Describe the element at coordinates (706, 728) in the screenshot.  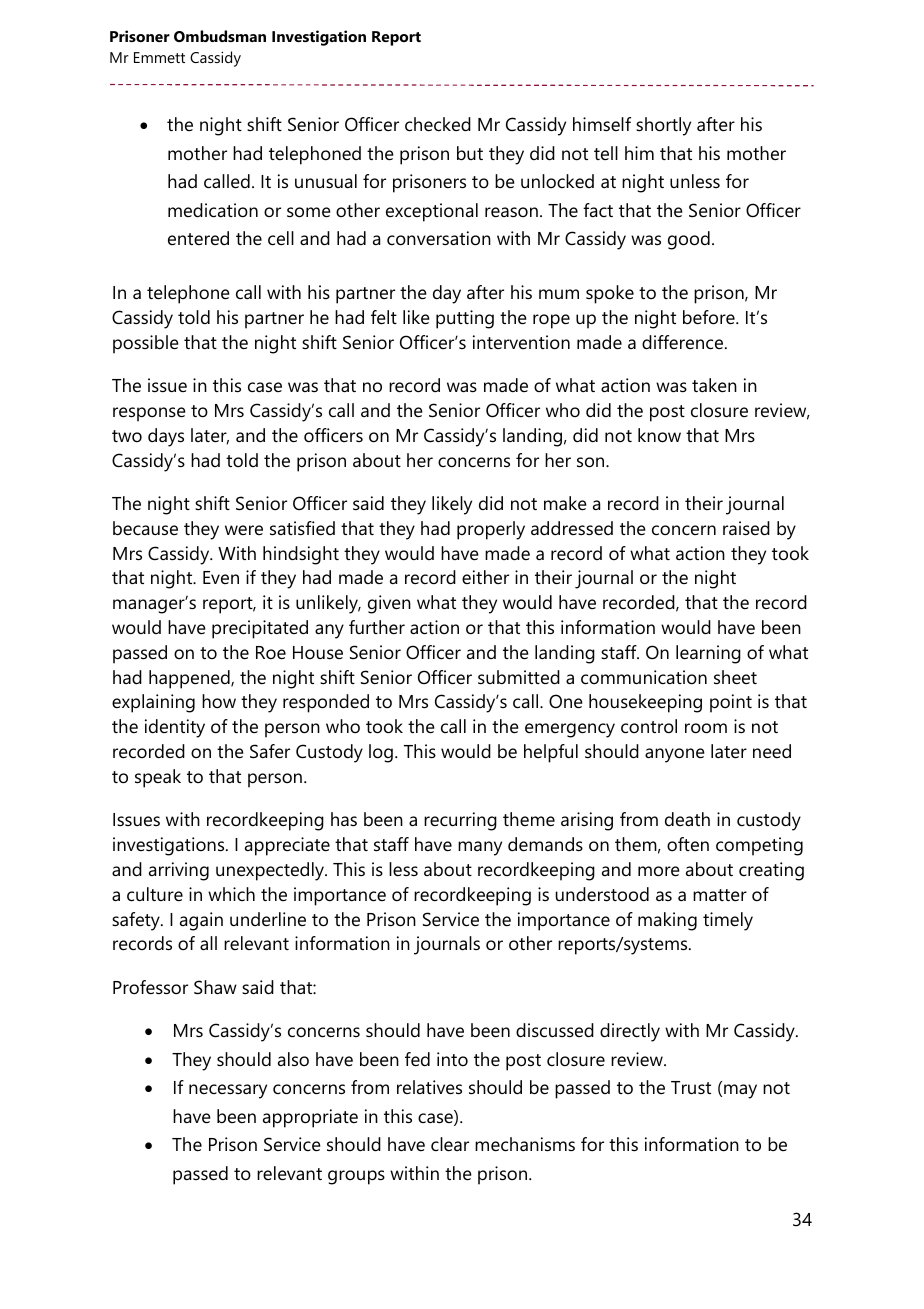
I see `room` at that location.
